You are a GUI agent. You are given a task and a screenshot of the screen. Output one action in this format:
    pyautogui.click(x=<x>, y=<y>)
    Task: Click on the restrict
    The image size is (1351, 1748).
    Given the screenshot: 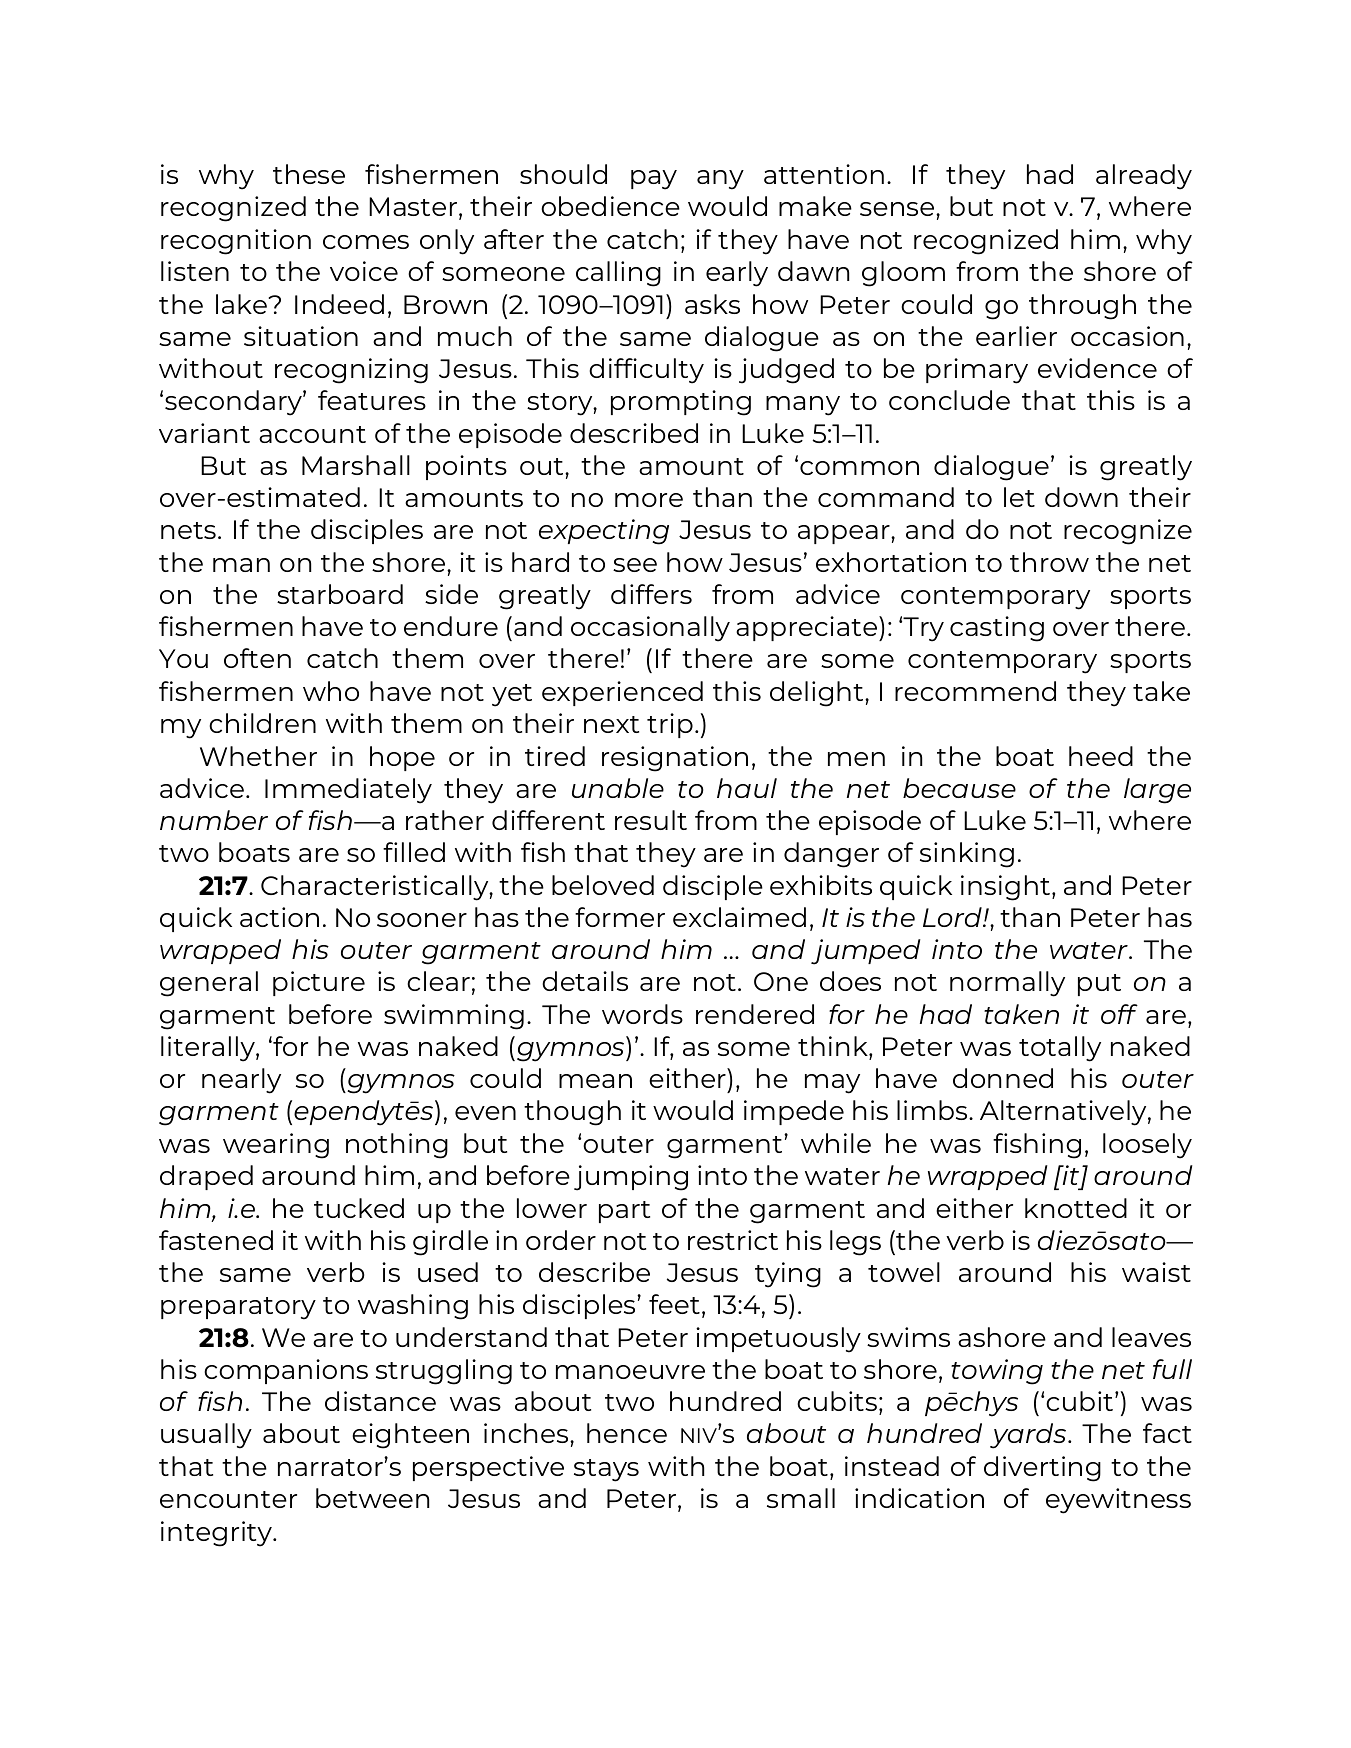 What is the action you would take?
    pyautogui.click(x=733, y=1240)
